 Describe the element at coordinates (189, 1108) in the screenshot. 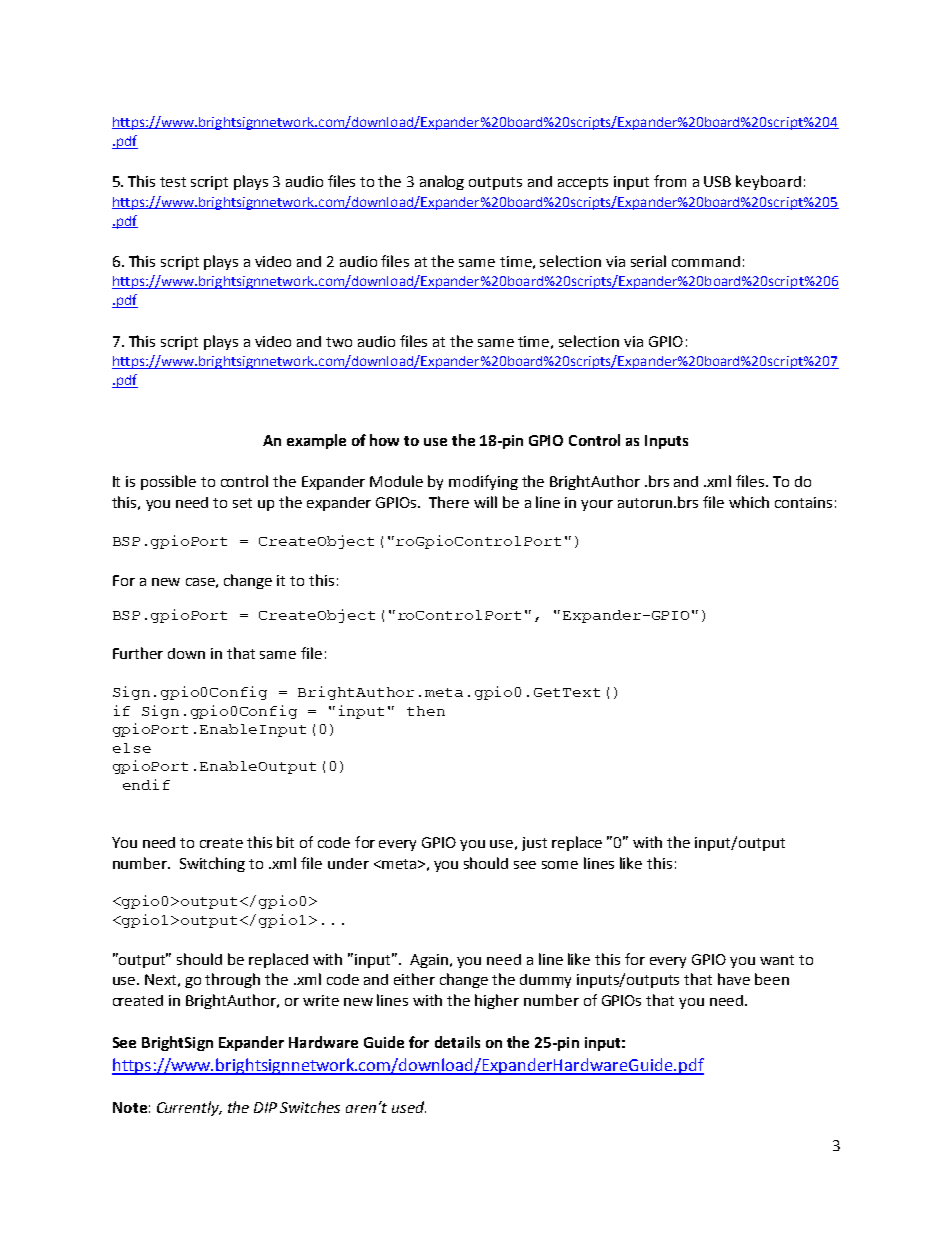

I see `Currently` at that location.
